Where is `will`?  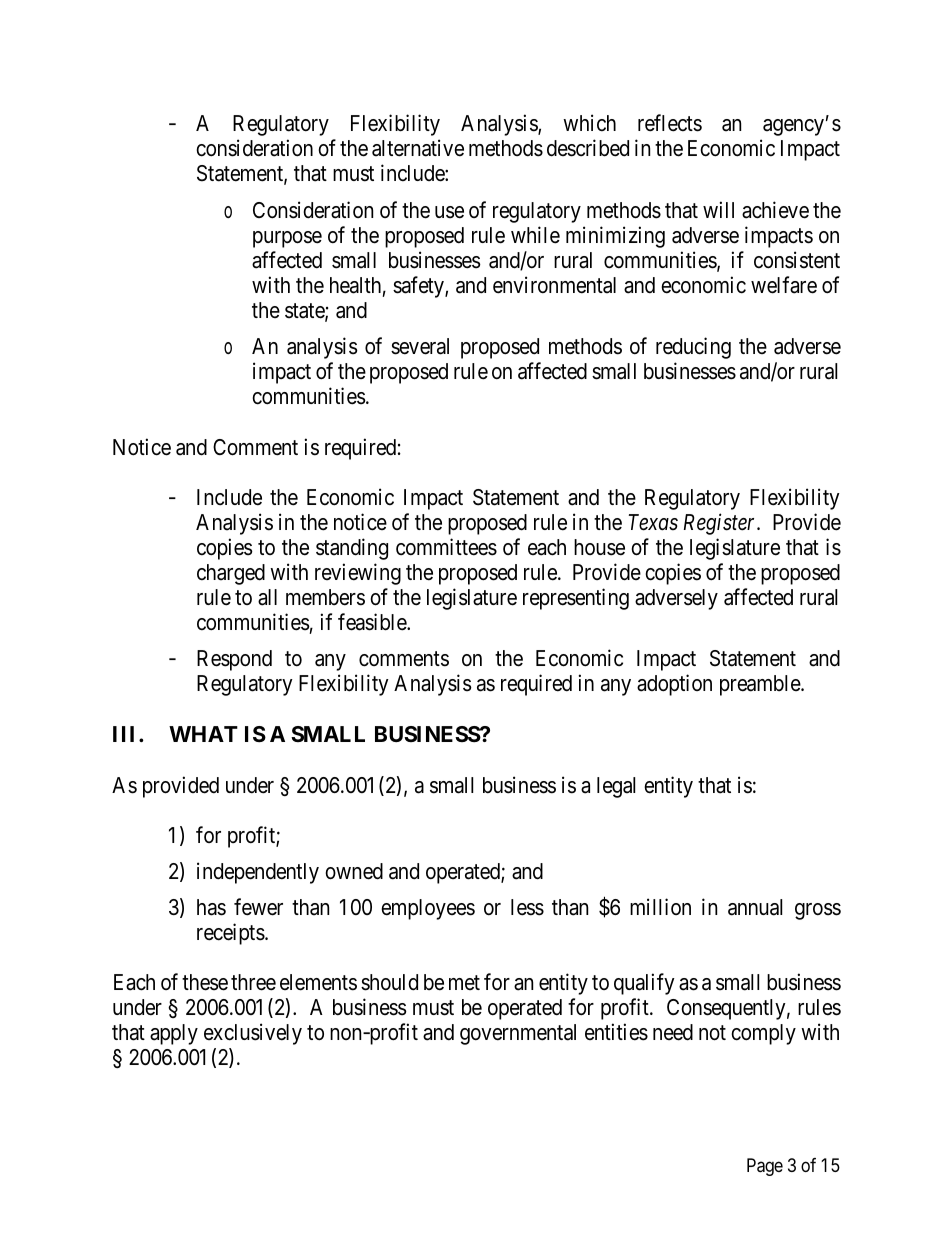 will is located at coordinates (718, 209).
